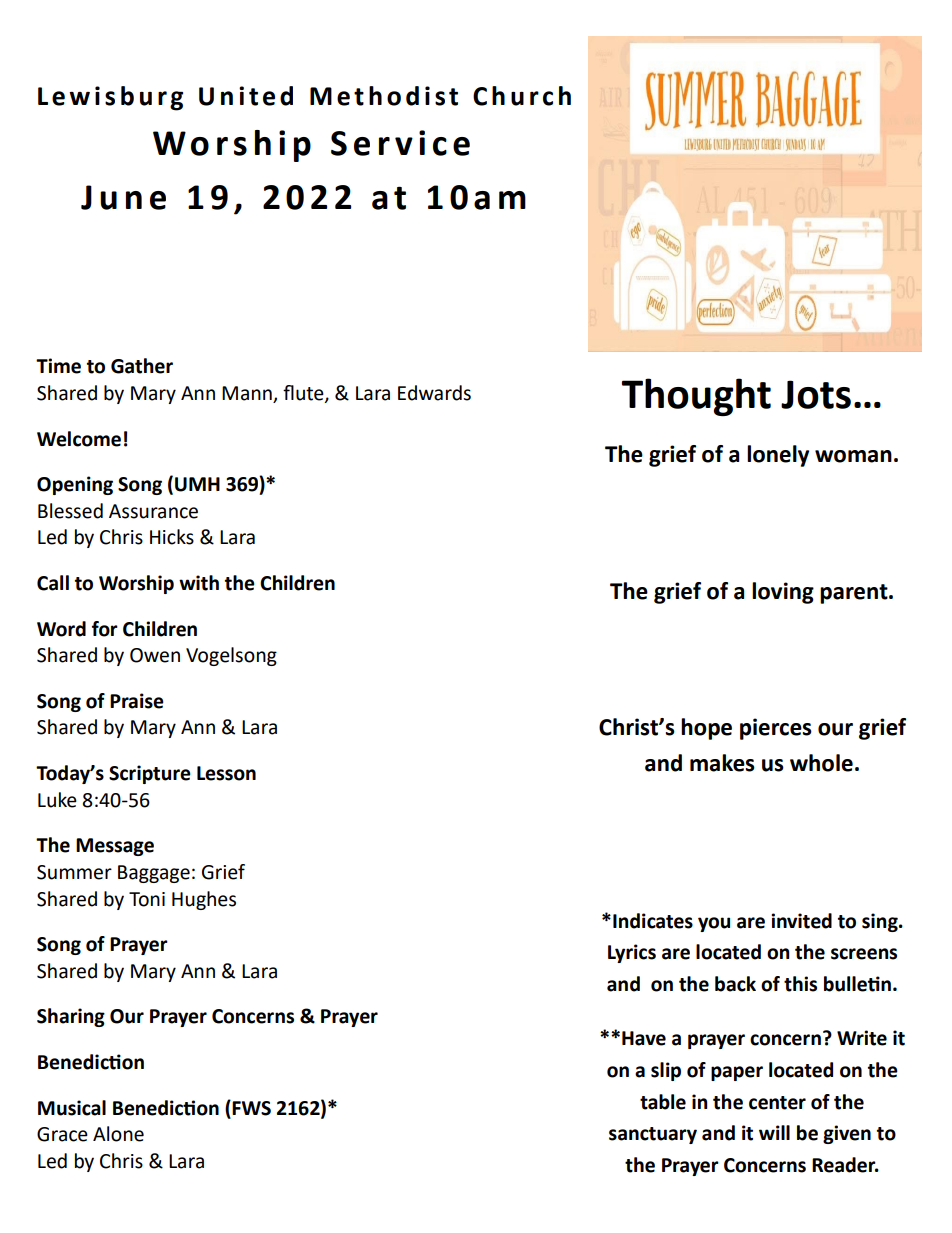 The image size is (952, 1233). I want to click on Jots, so click(816, 394).
